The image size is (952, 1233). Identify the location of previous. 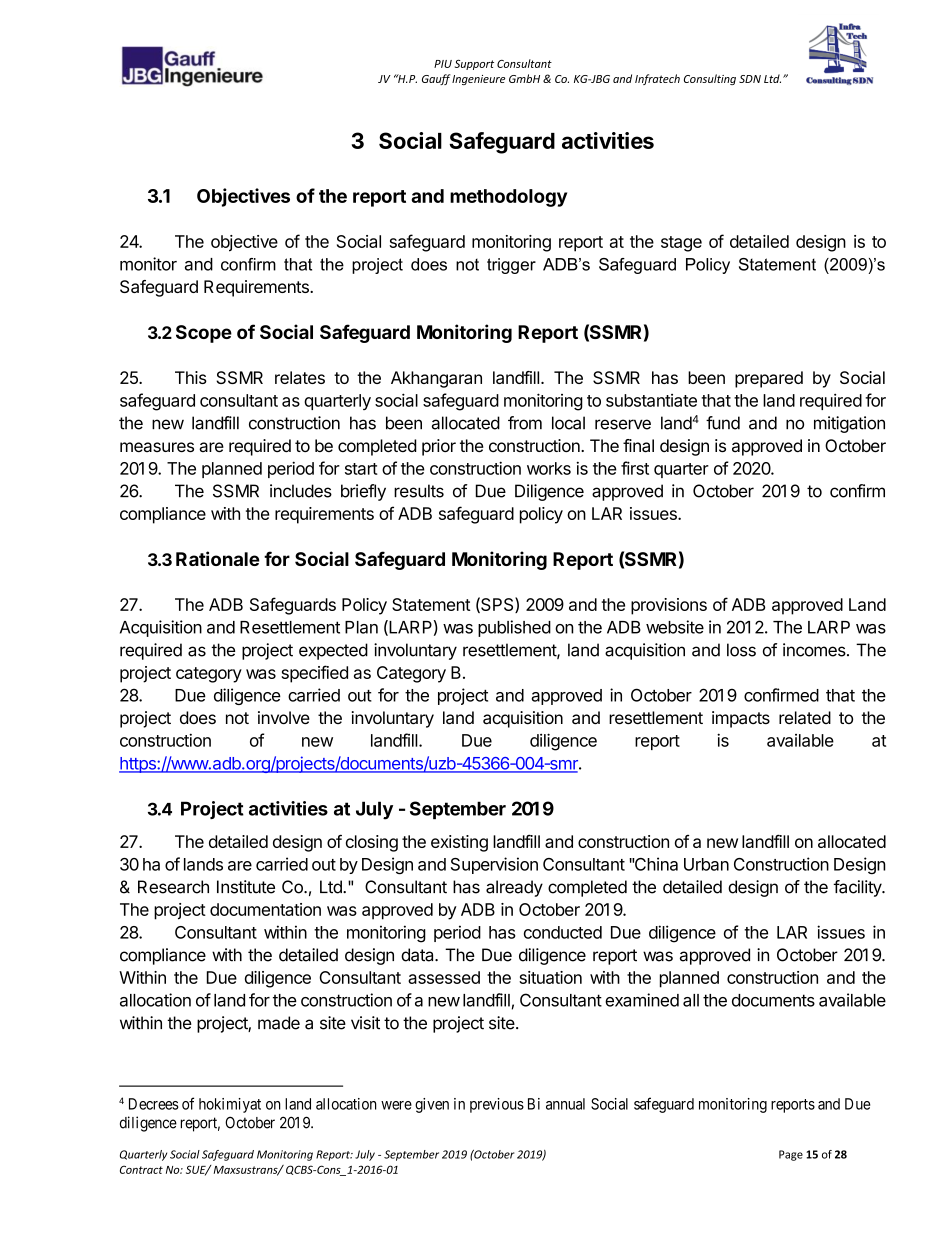
(497, 1105).
